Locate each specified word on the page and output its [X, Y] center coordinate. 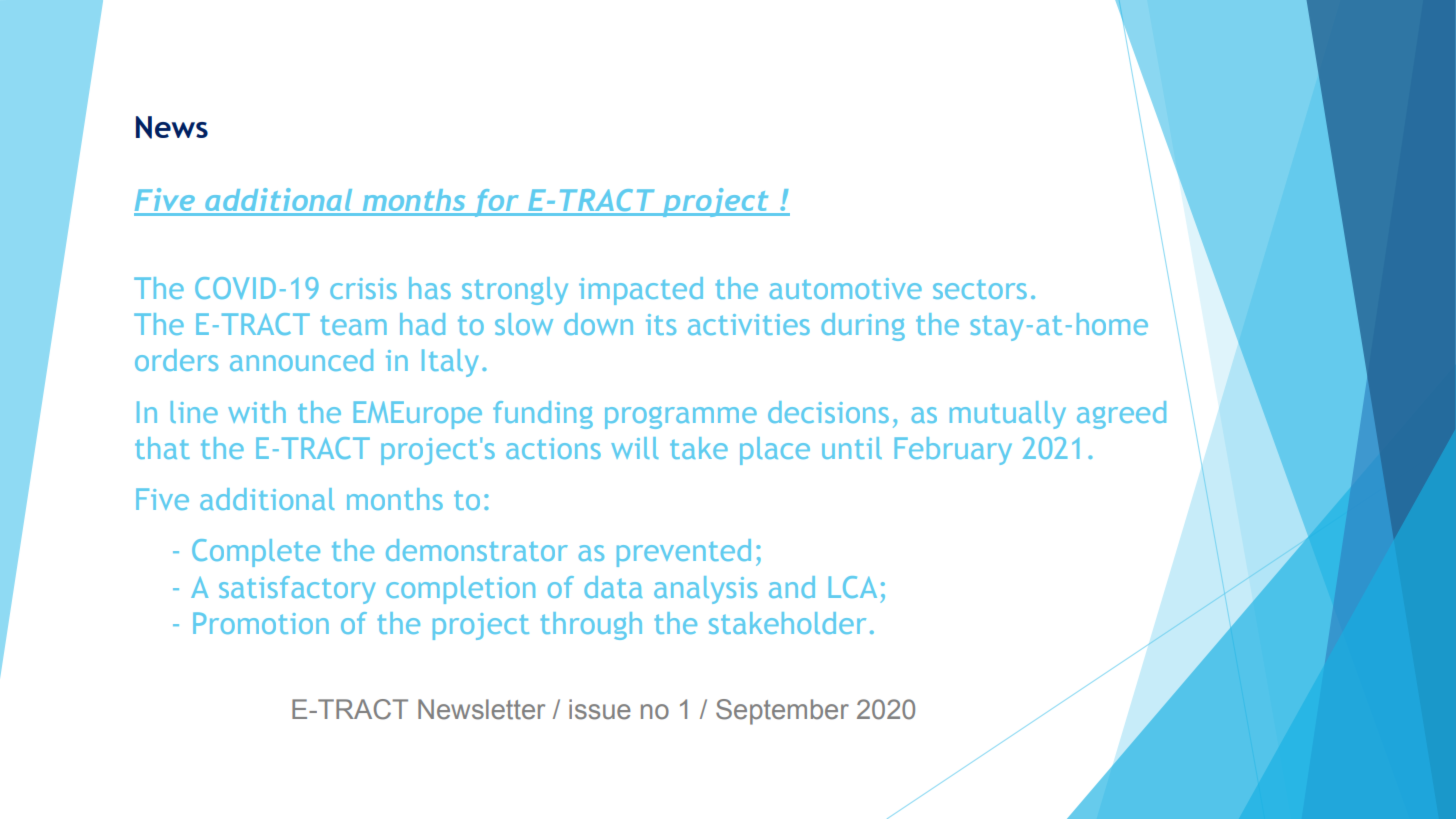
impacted [641, 291]
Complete [256, 553]
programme [681, 417]
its [661, 324]
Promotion [261, 623]
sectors [980, 289]
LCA [853, 587]
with [257, 412]
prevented [684, 553]
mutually [1008, 415]
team [353, 325]
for [496, 203]
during [863, 327]
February [953, 451]
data [613, 587]
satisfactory [297, 590]
